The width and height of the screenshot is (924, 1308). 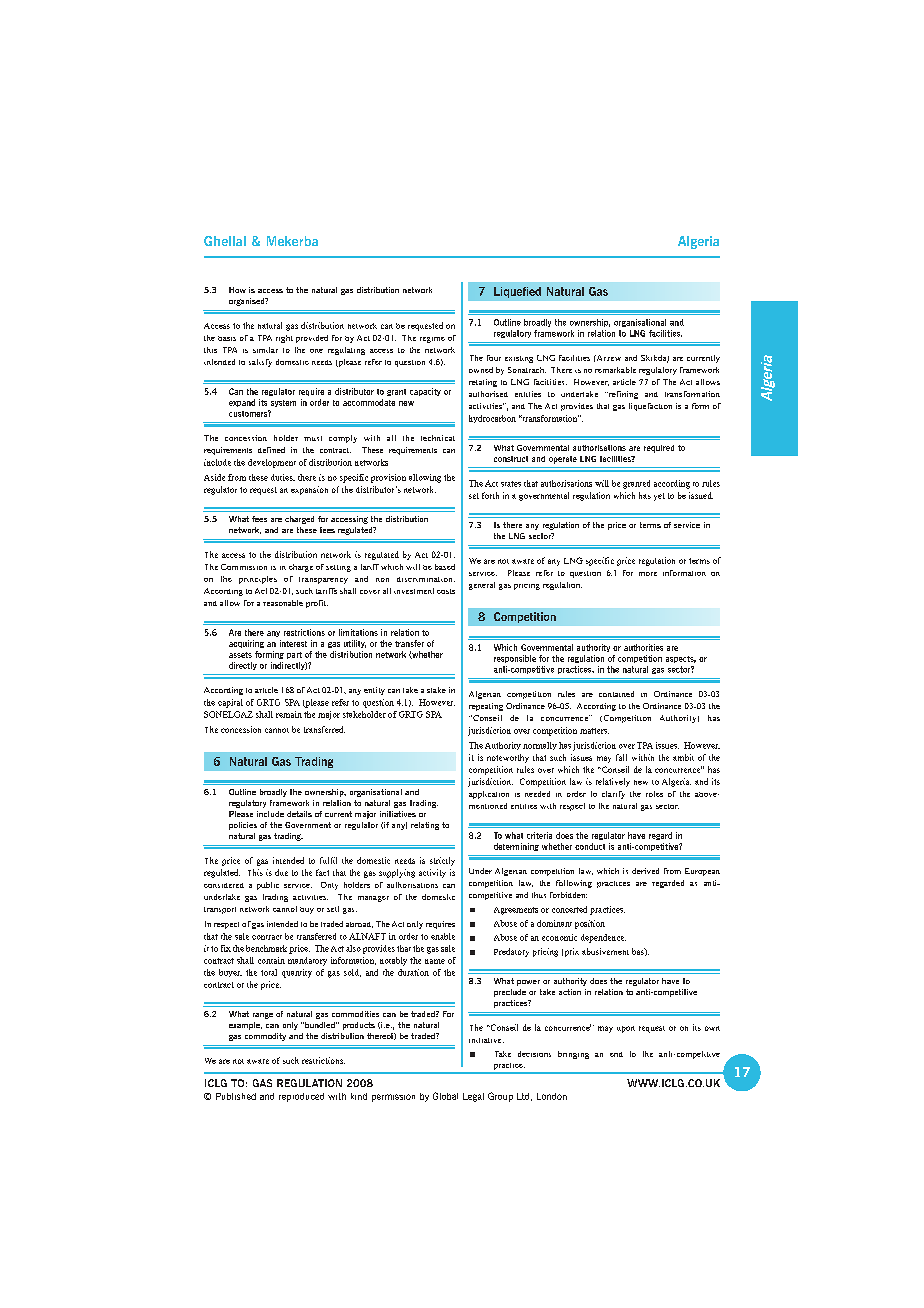 I want to click on enable, so click(x=443, y=936).
